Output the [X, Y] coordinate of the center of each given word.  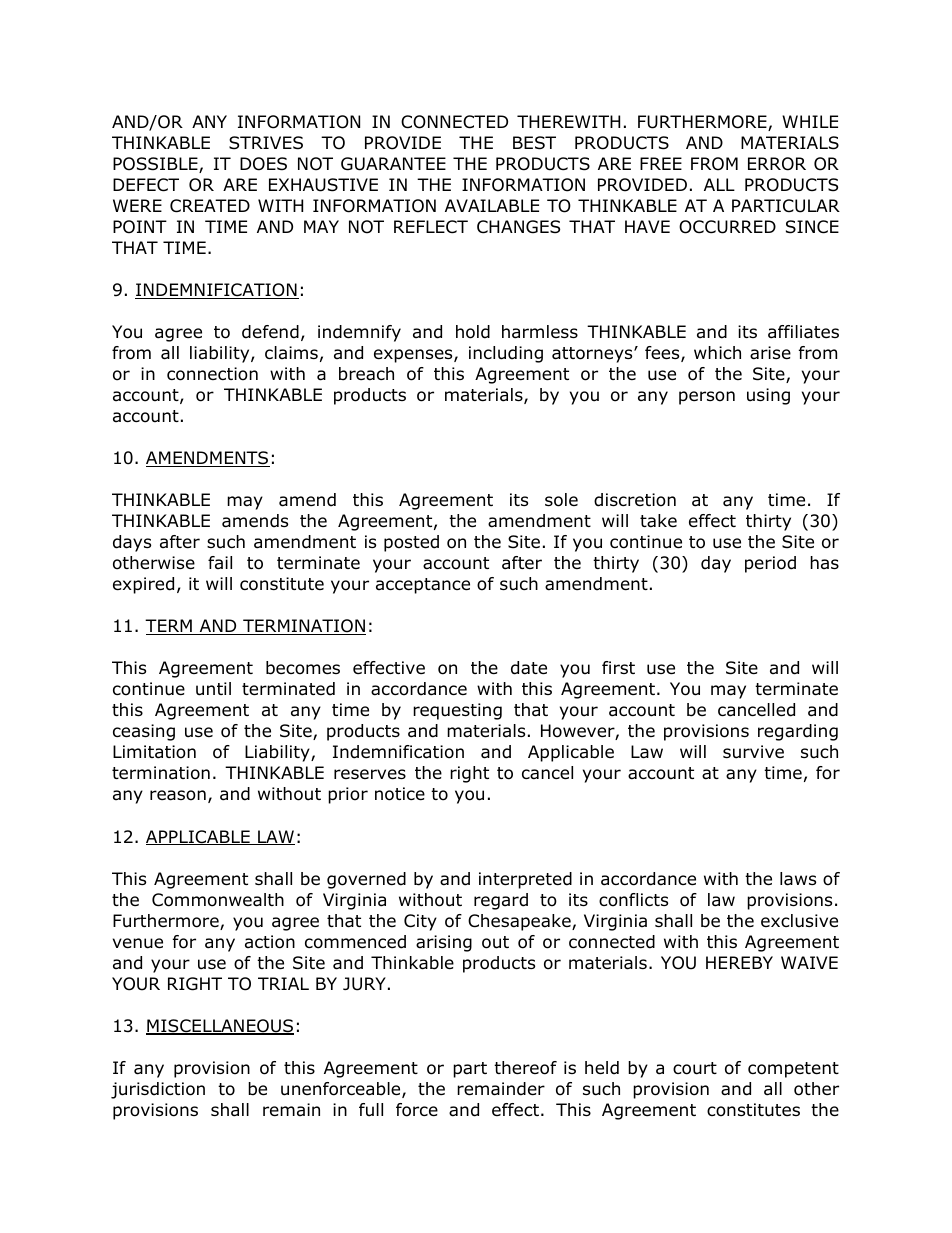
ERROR [777, 164]
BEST [534, 143]
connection [212, 374]
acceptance [423, 586]
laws [798, 879]
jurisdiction [158, 1090]
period [770, 564]
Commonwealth [218, 900]
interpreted [525, 880]
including [506, 354]
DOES [263, 164]
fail [220, 562]
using [768, 396]
